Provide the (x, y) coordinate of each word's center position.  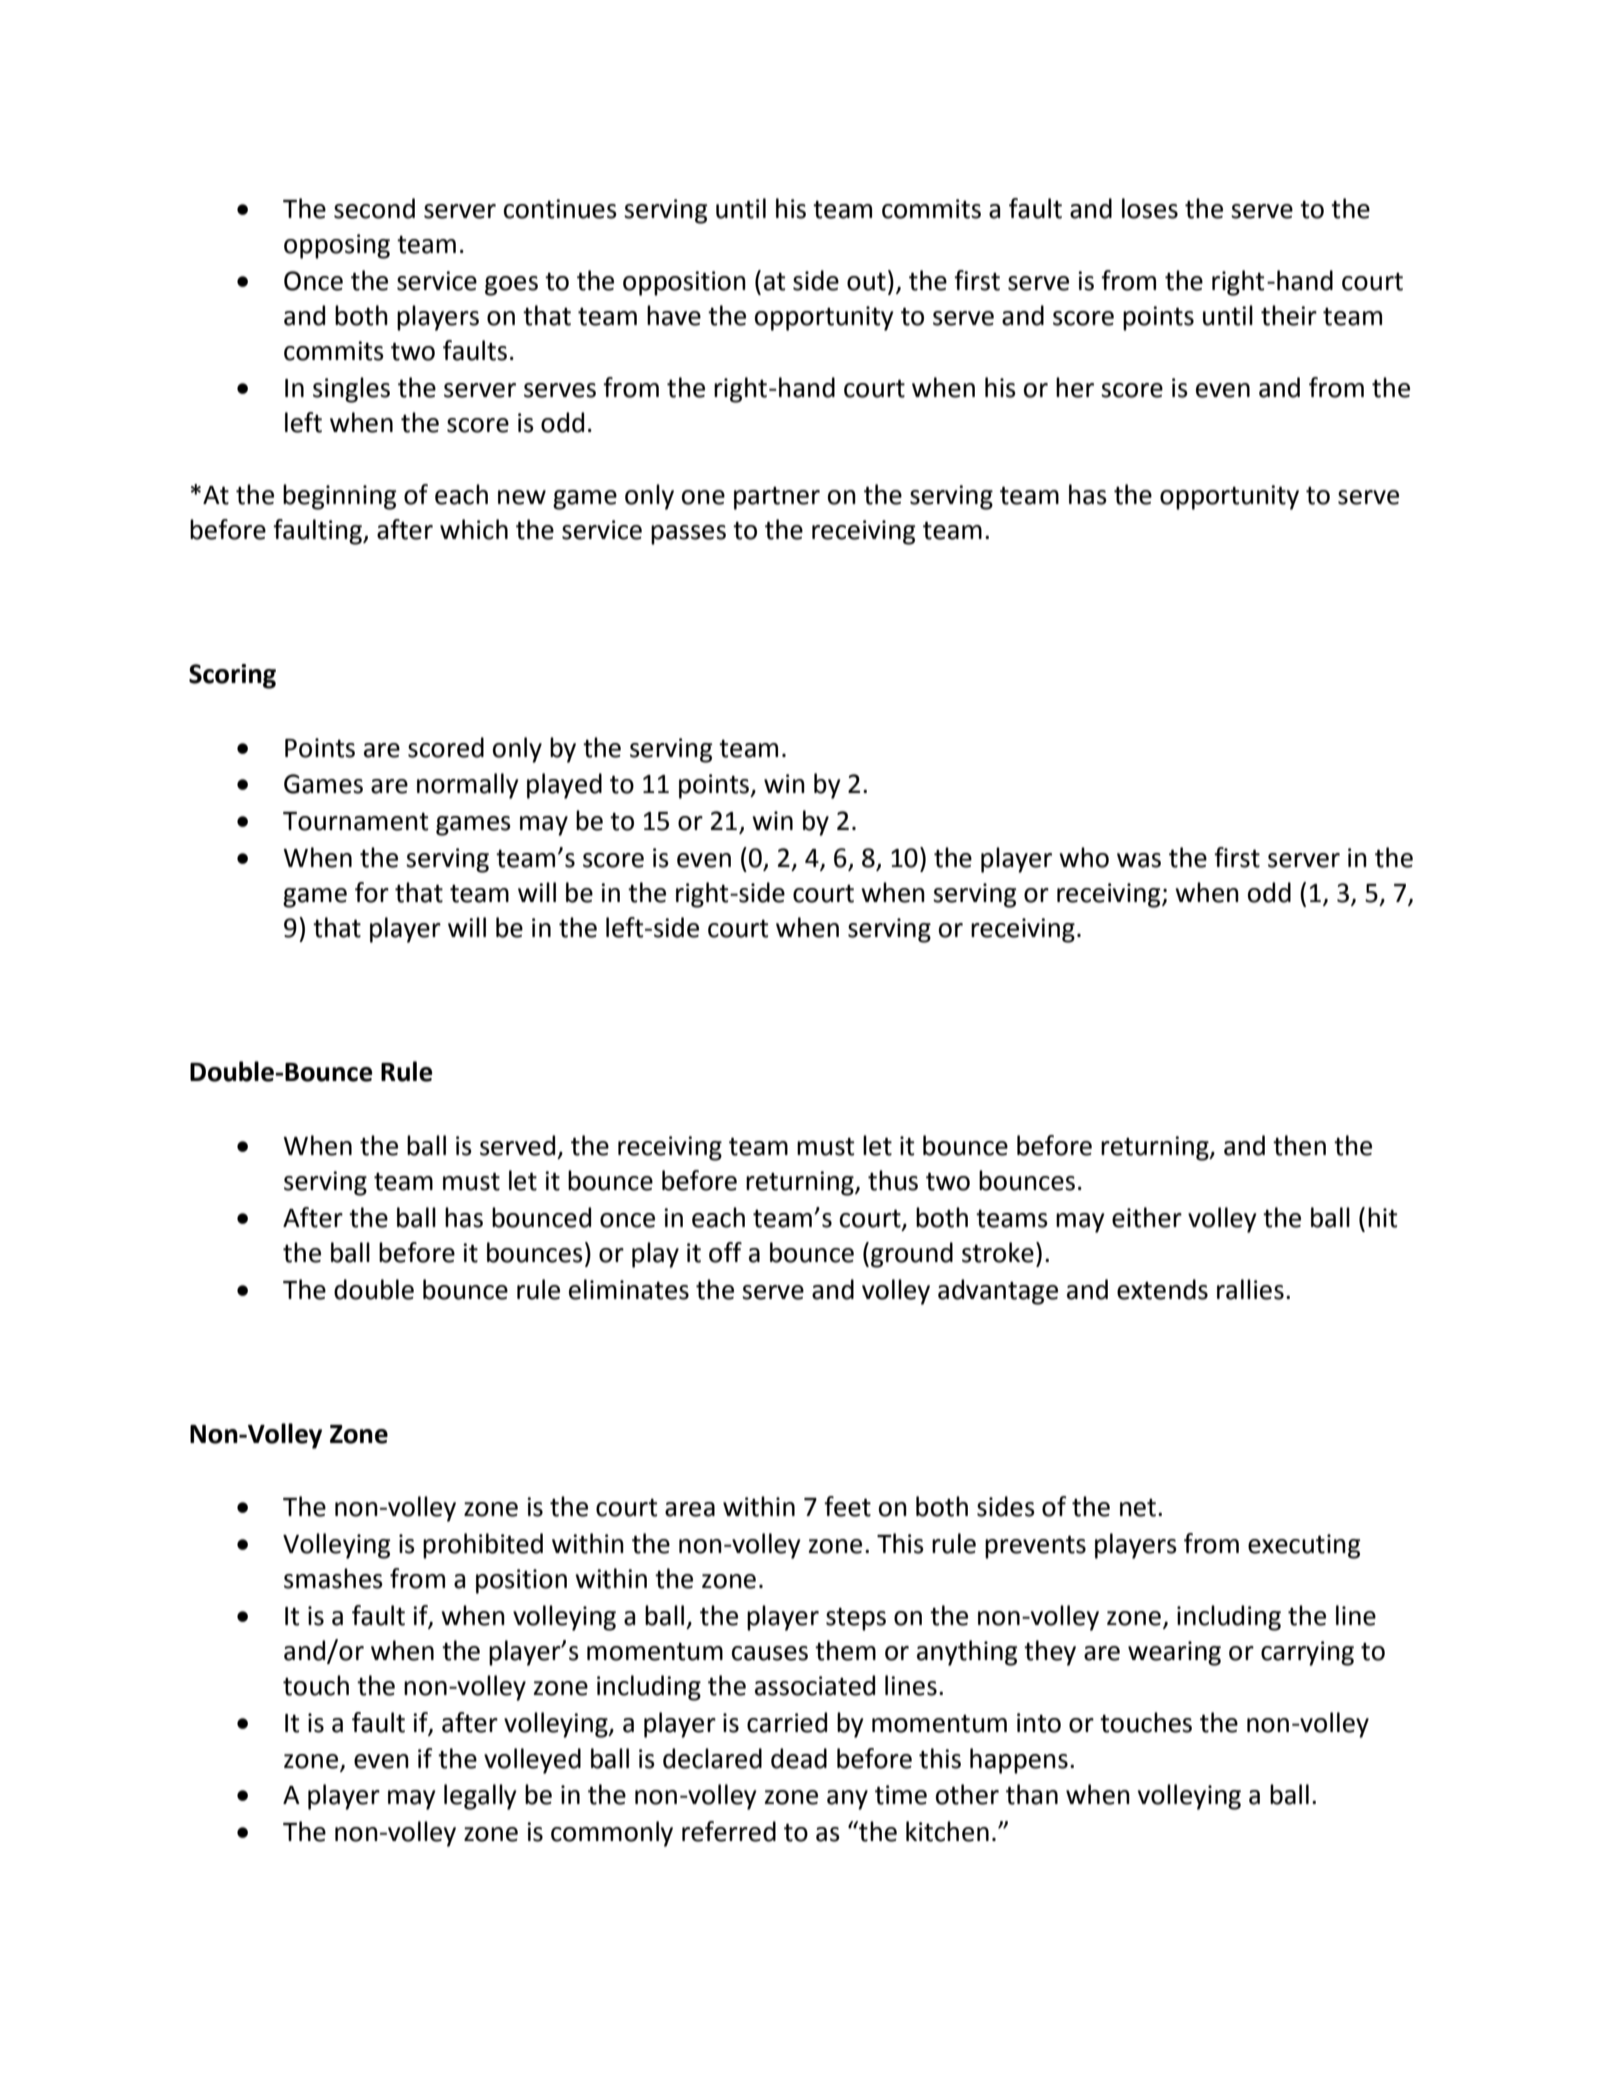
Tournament (356, 821)
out (866, 281)
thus (893, 1180)
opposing (337, 246)
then (1299, 1145)
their (1289, 315)
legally (480, 1797)
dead (799, 1758)
